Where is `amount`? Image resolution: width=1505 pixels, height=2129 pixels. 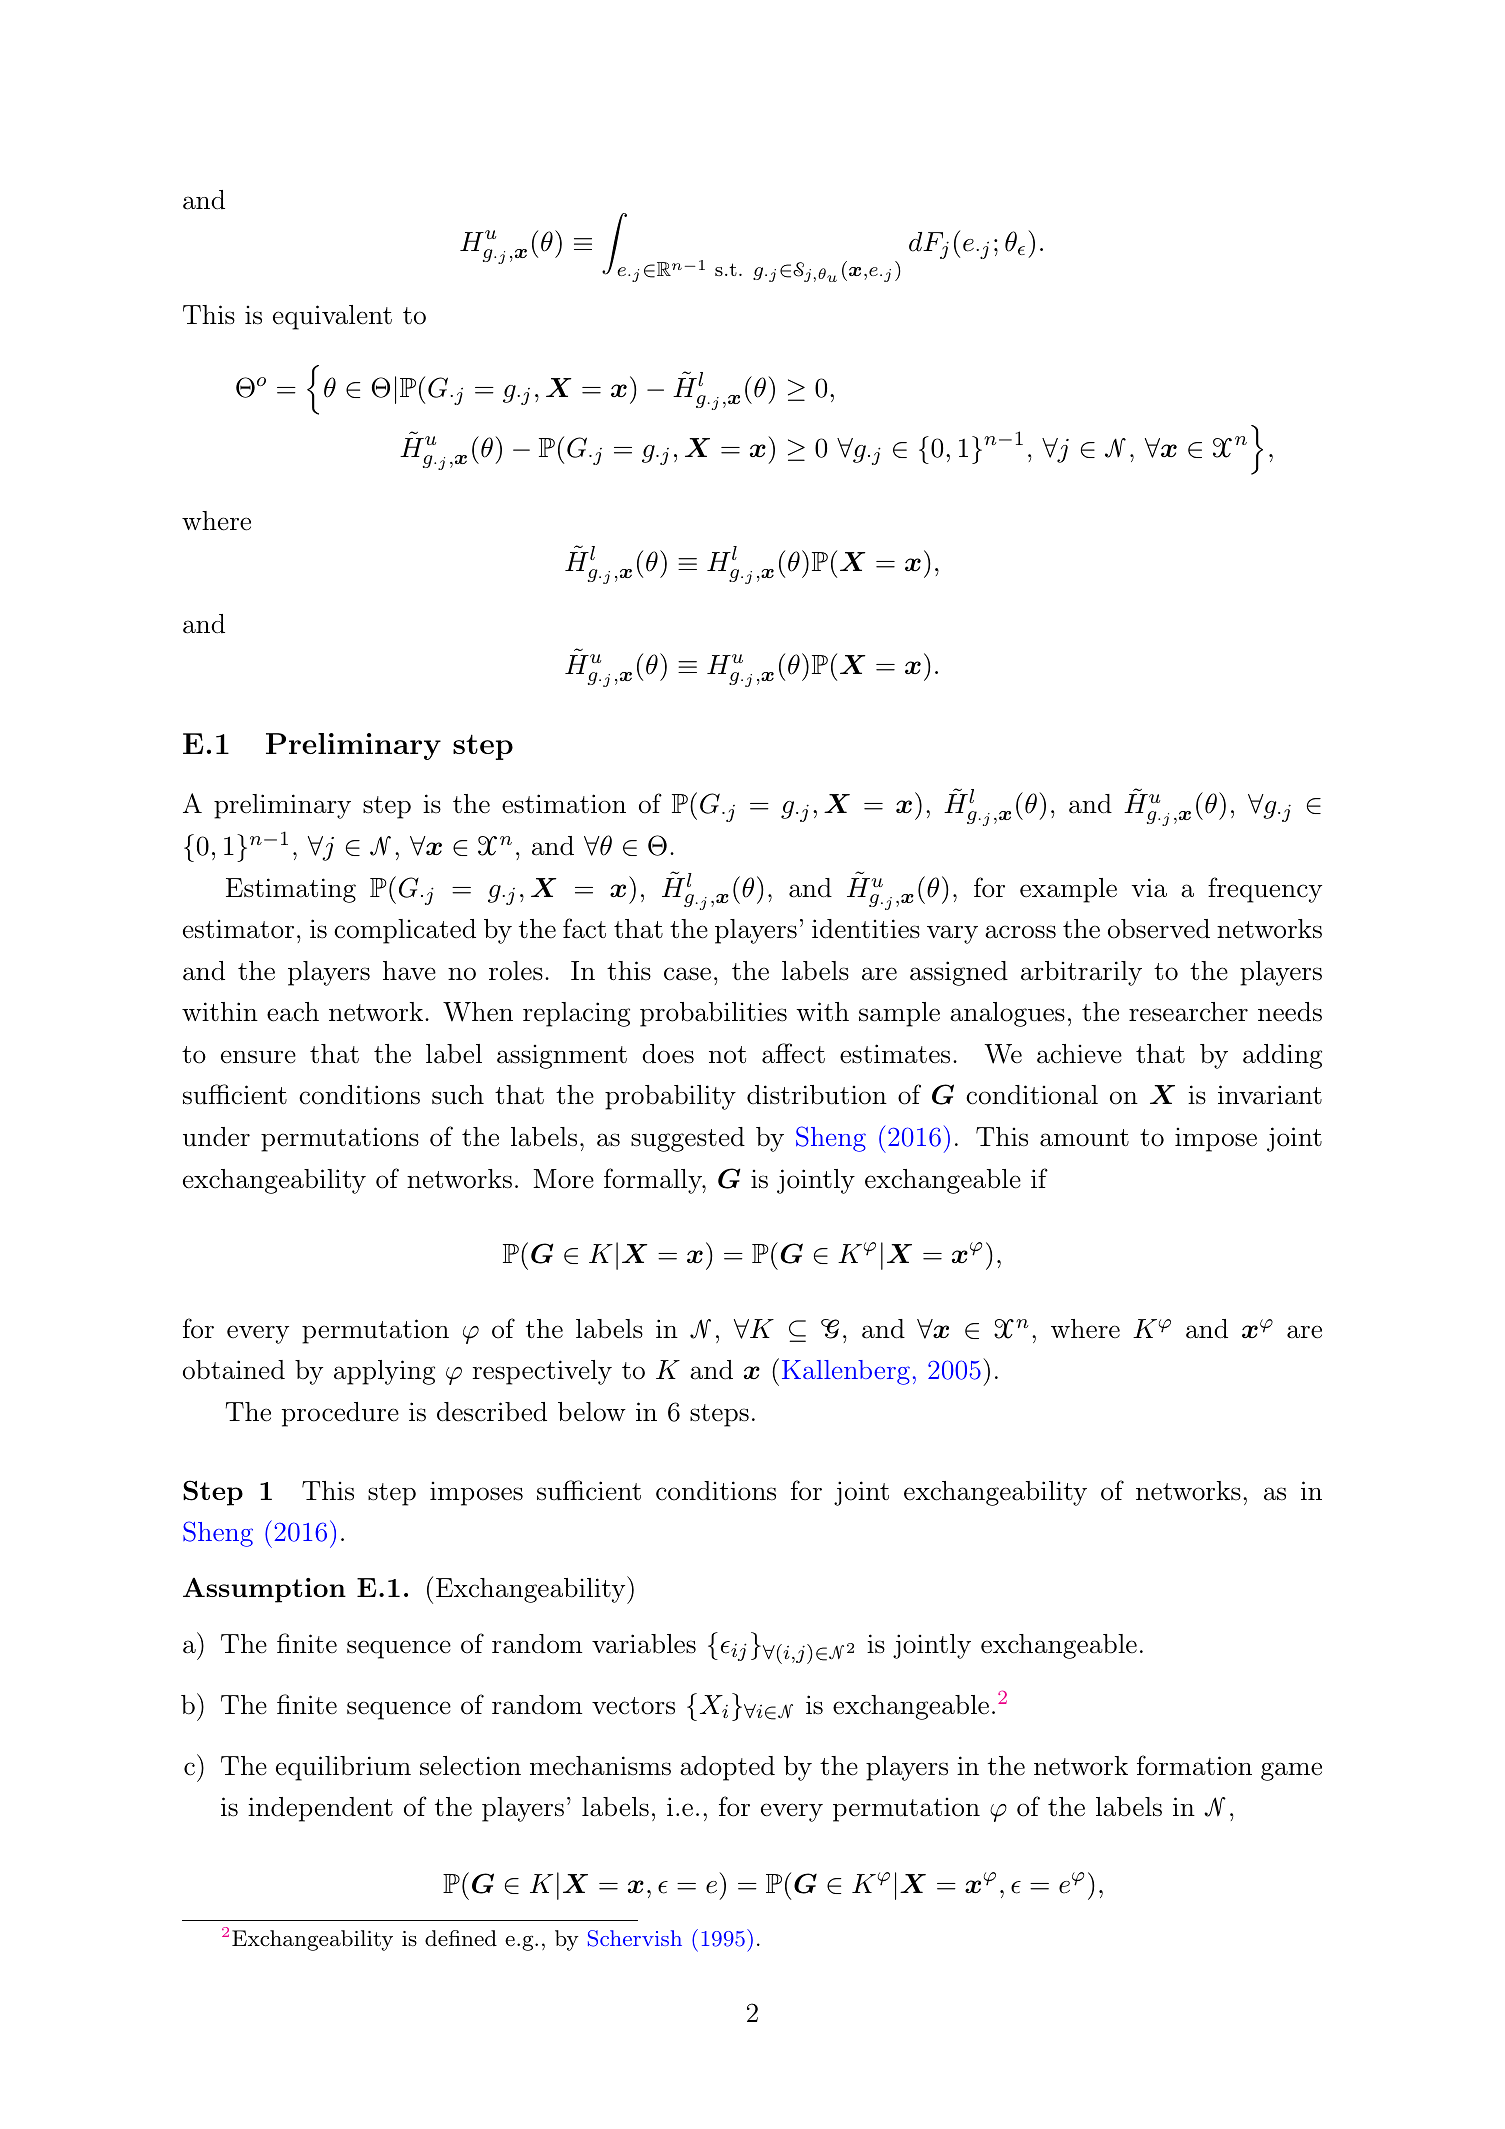 amount is located at coordinates (1084, 1138).
